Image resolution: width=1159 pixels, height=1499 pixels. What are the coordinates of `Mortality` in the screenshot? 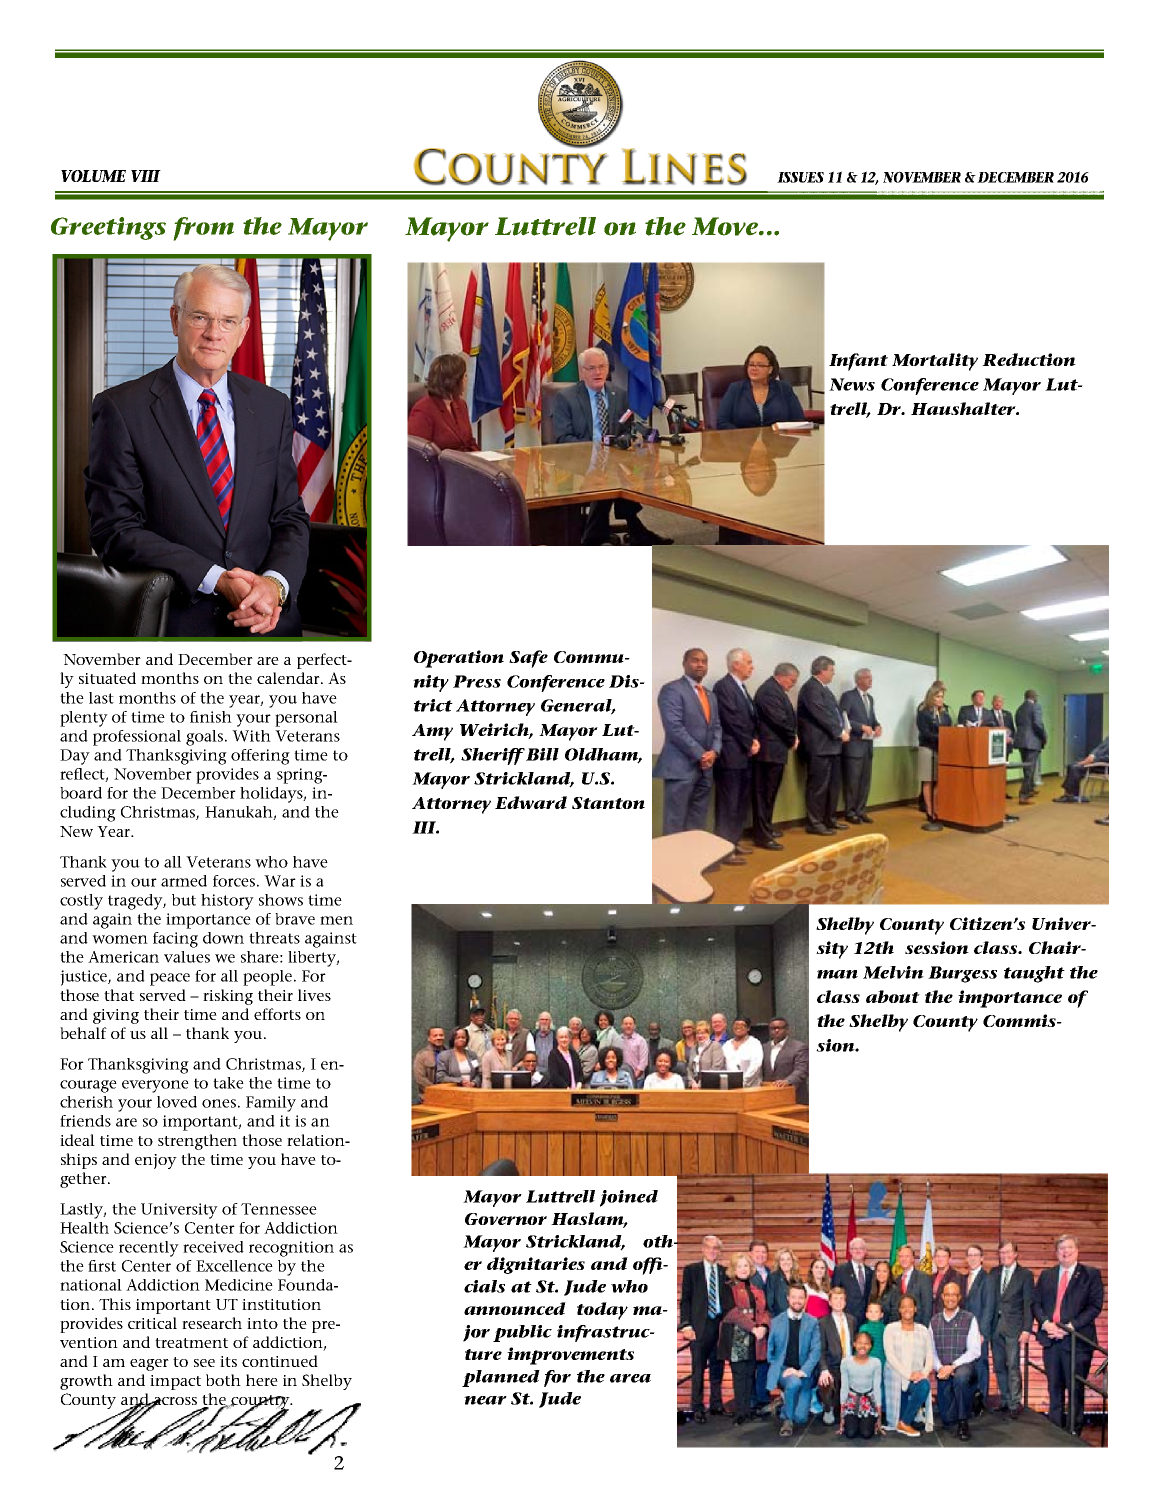 It's located at (935, 362).
